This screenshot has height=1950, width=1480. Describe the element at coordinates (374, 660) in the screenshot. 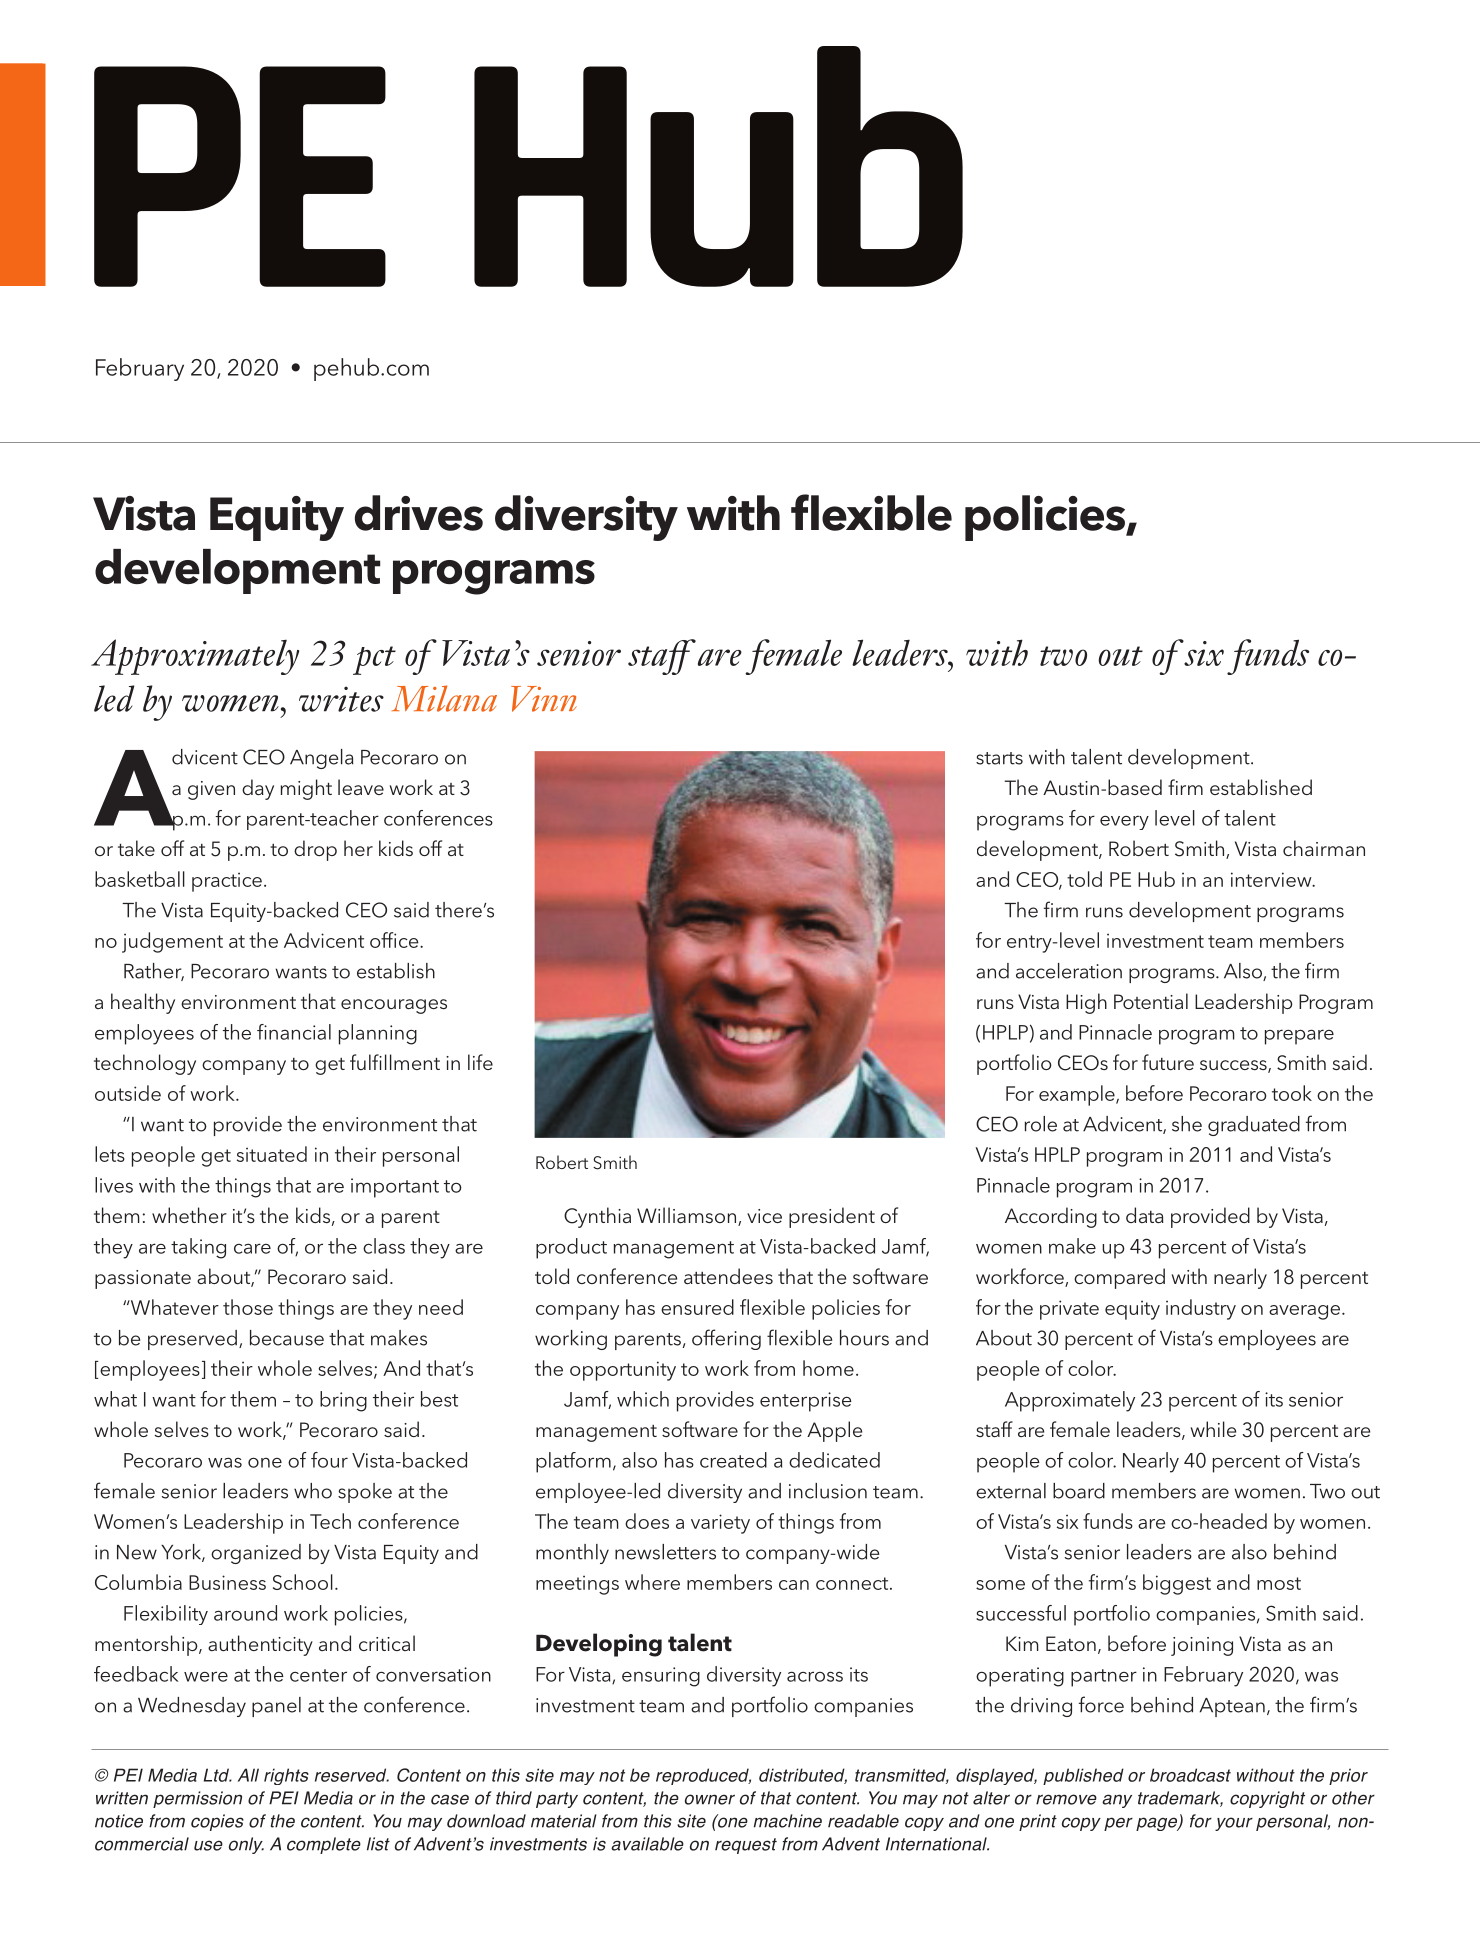

I see `pct` at that location.
